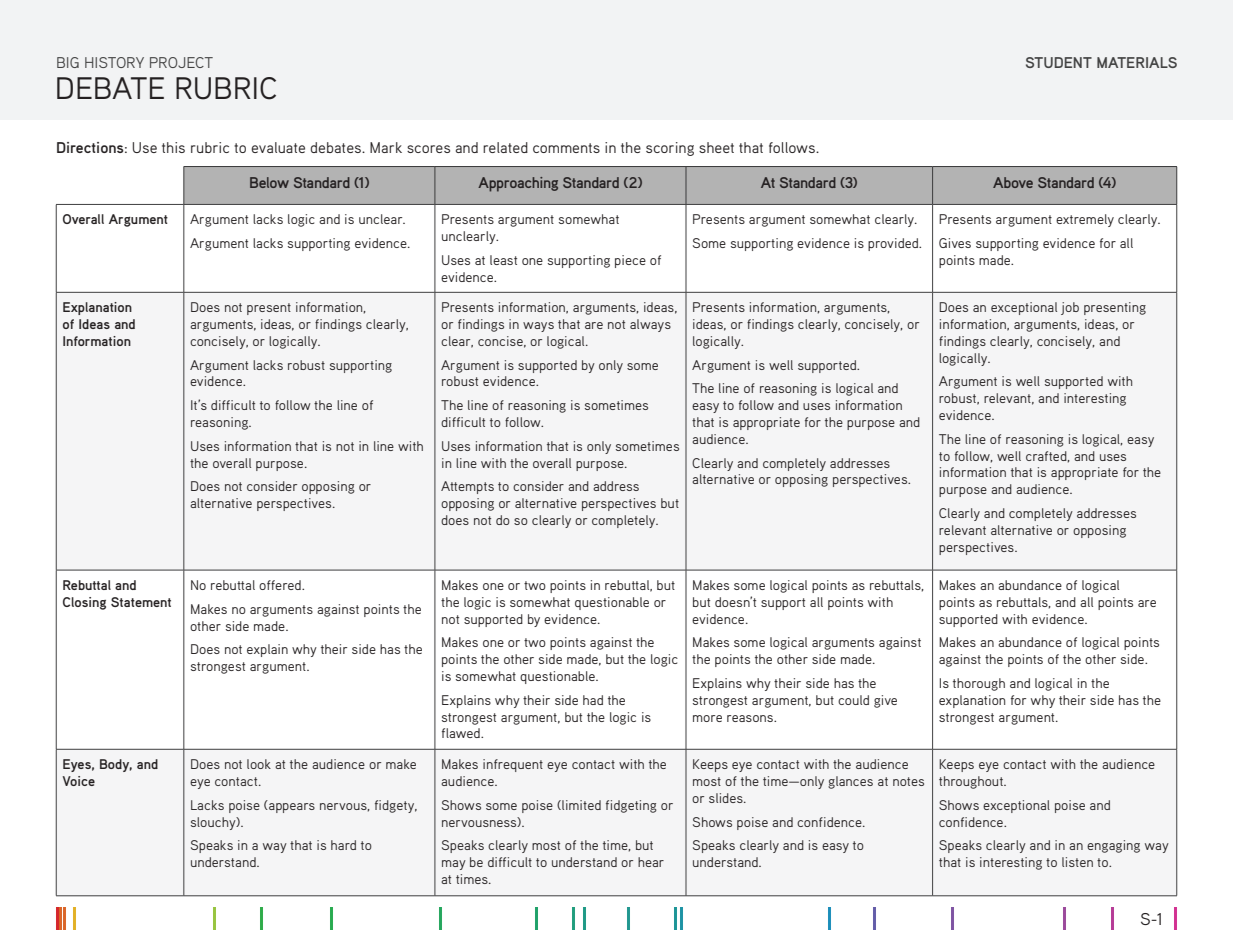 This image has width=1233, height=952. What do you see at coordinates (566, 148) in the image?
I see `comments` at bounding box center [566, 148].
